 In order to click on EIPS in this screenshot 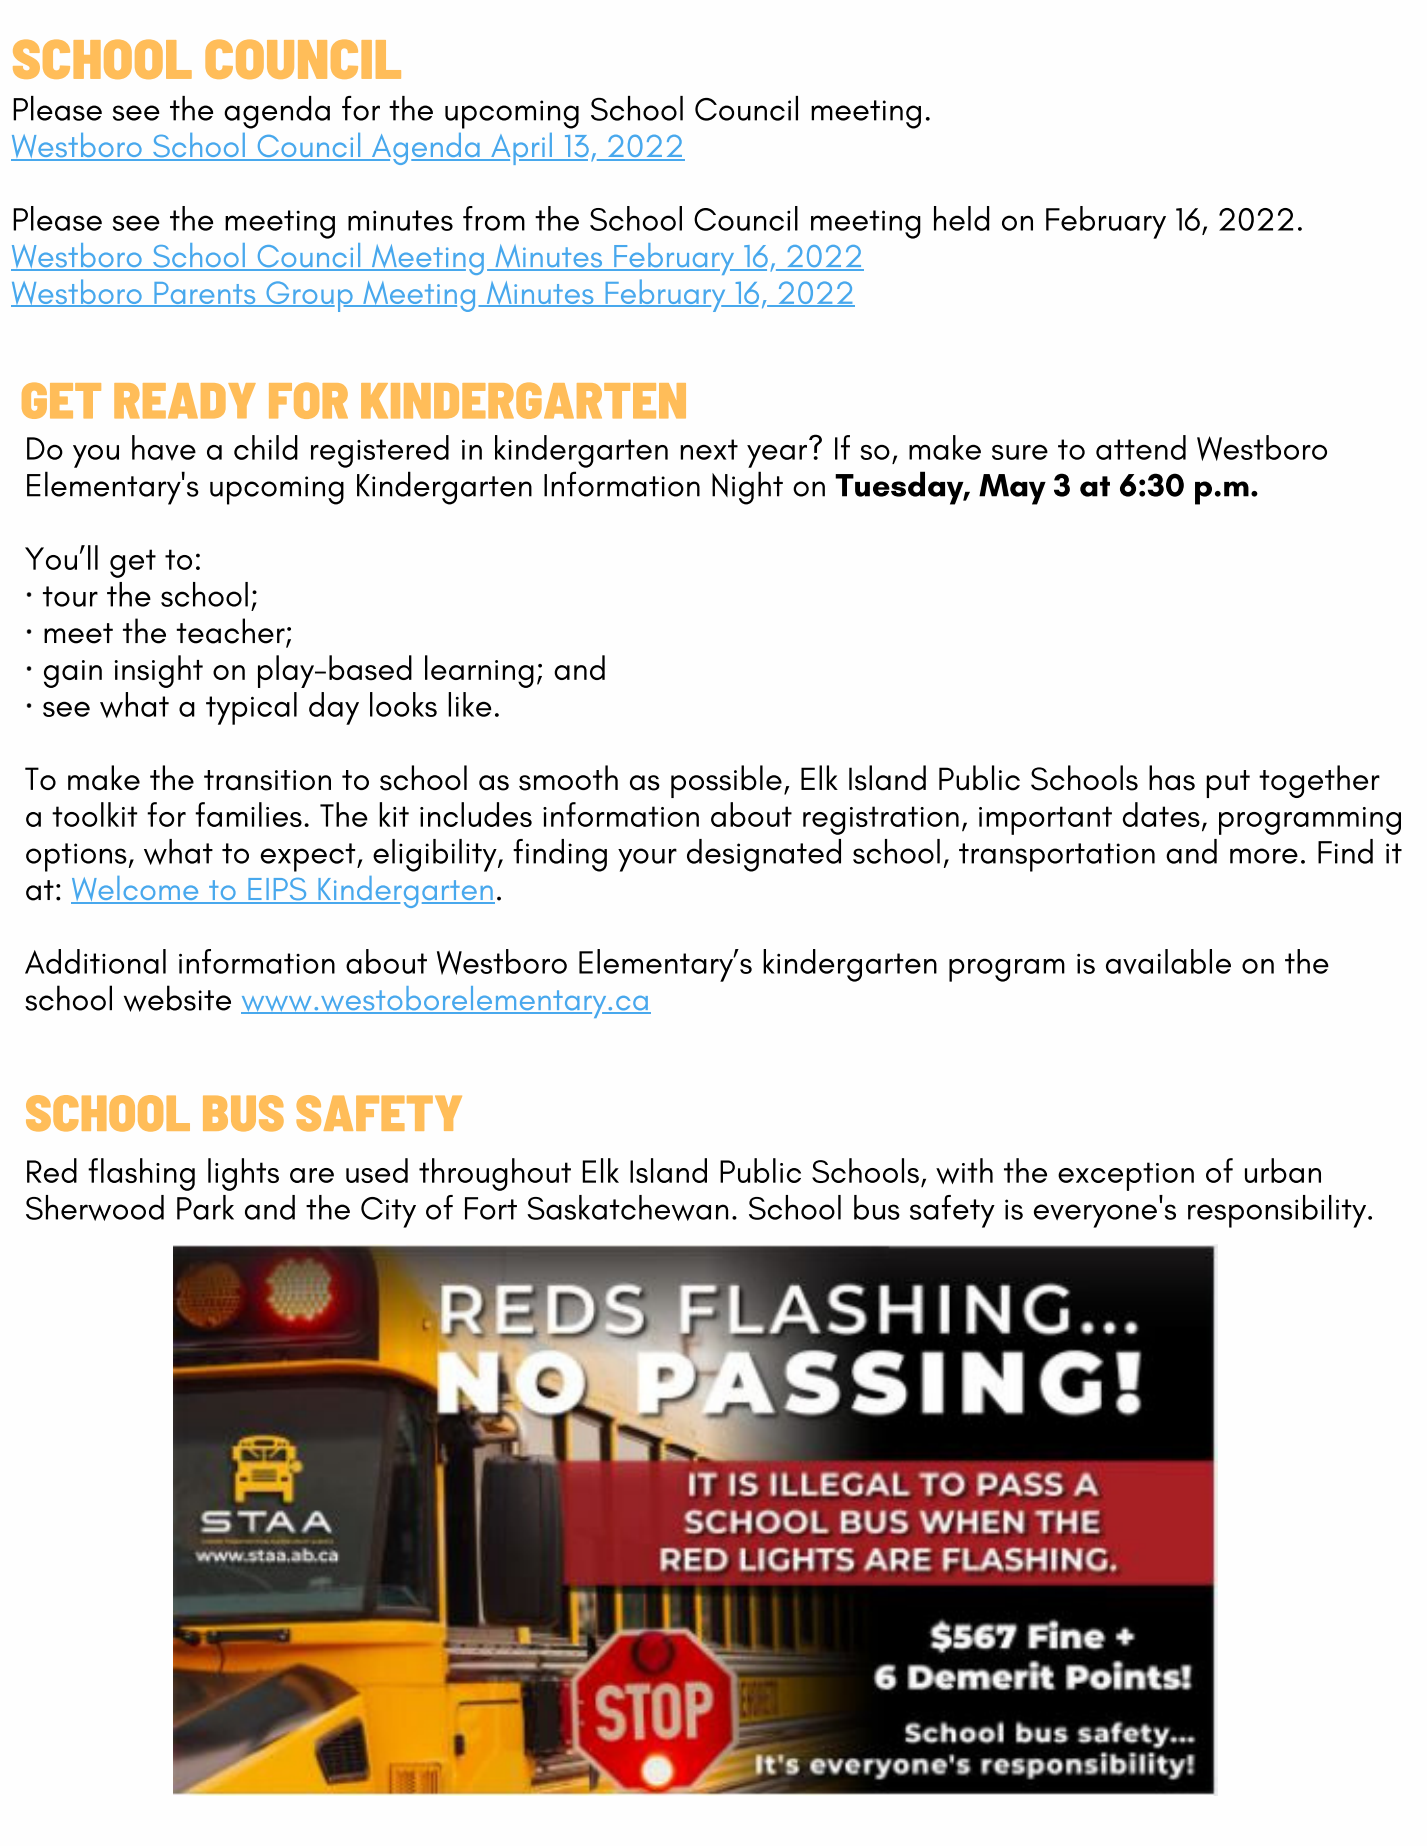, I will do `click(277, 890)`.
